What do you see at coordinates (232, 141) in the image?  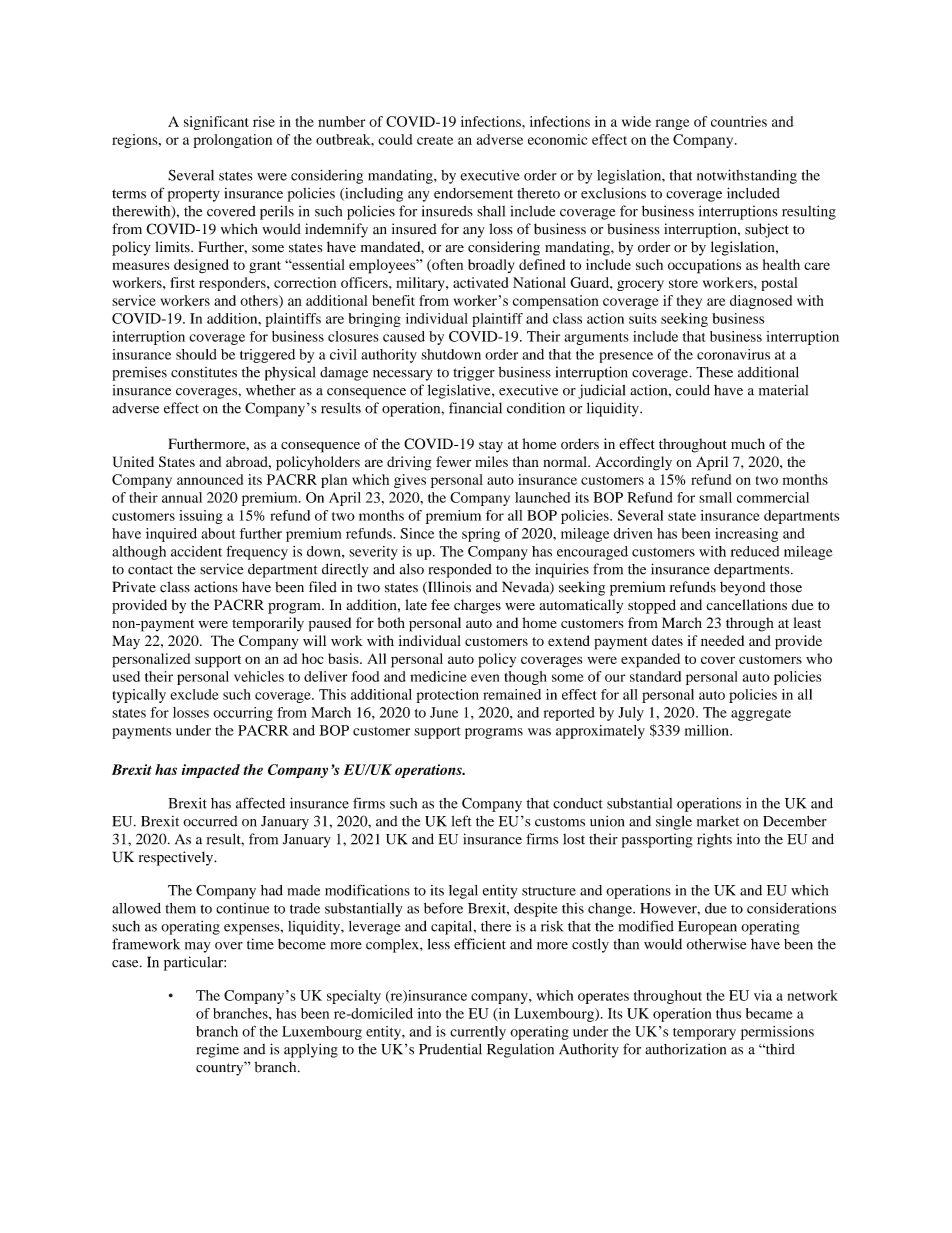 I see `prolongation` at bounding box center [232, 141].
